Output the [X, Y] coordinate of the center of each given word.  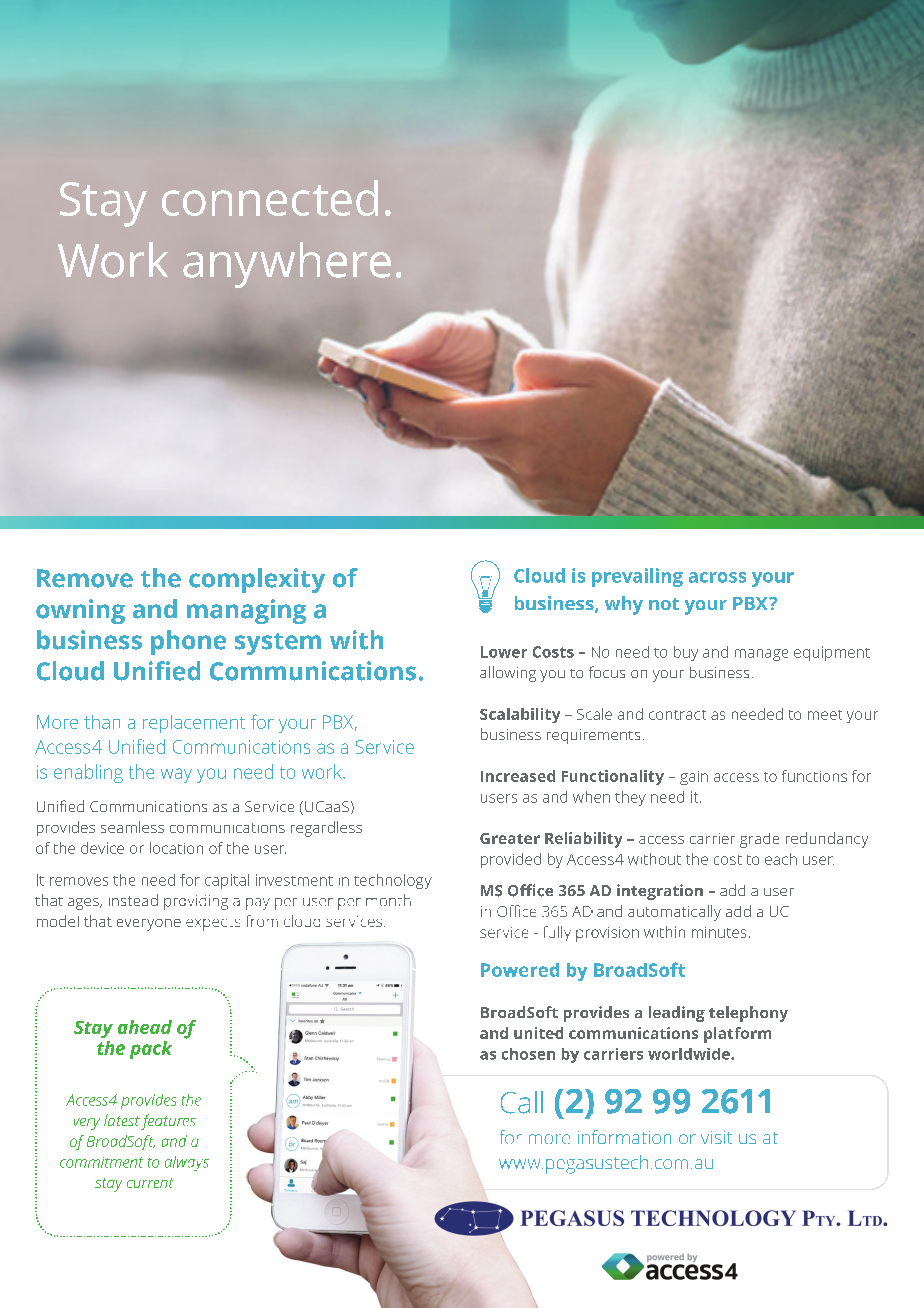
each [781, 859]
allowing [508, 674]
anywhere [287, 265]
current [150, 1183]
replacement [194, 724]
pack [151, 1050]
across [717, 577]
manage [761, 655]
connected [270, 198]
